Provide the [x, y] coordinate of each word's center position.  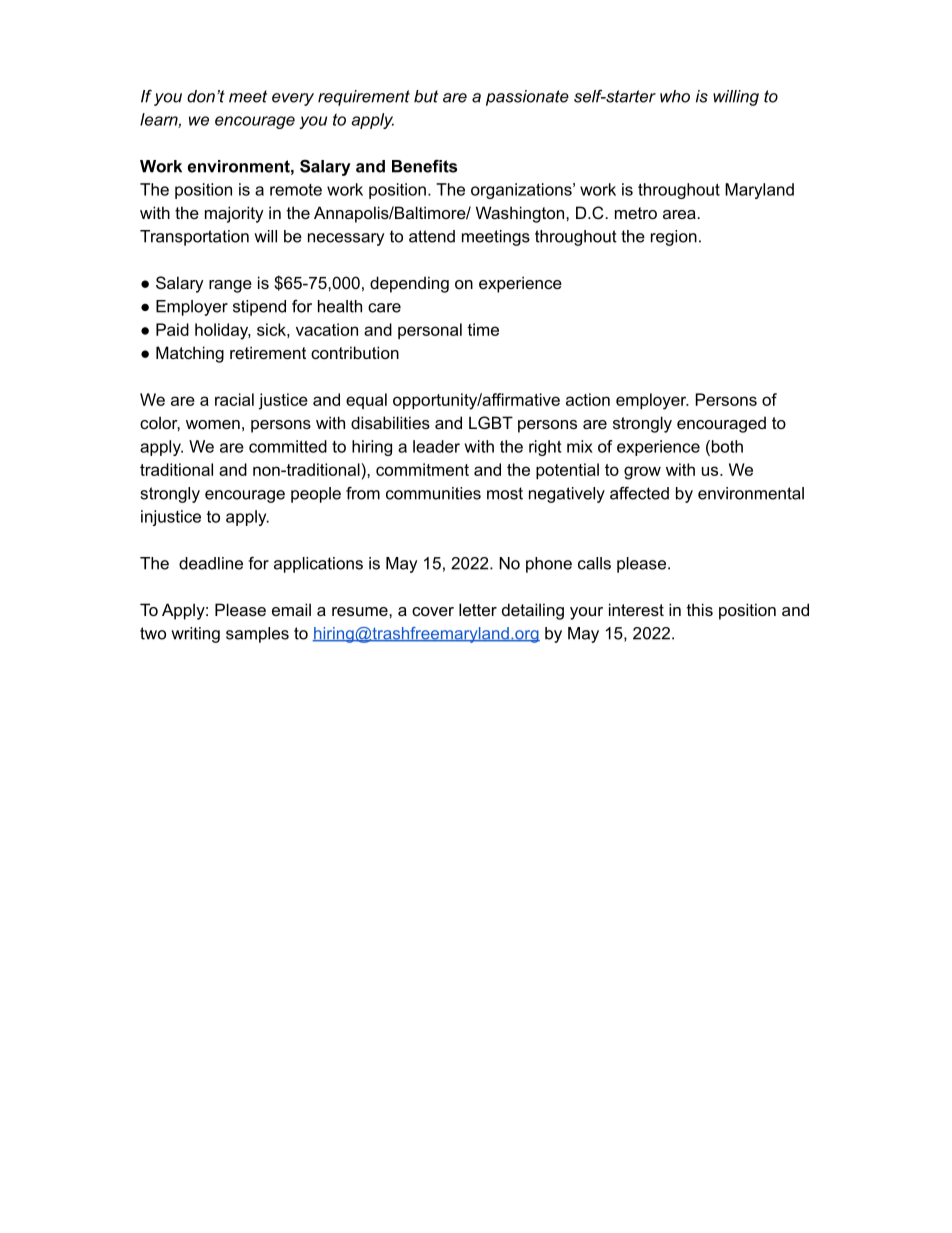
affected [639, 493]
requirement [364, 98]
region [674, 238]
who [675, 96]
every [293, 99]
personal [430, 331]
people [316, 495]
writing [195, 635]
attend [432, 236]
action [588, 399]
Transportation [194, 238]
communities [433, 493]
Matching [190, 354]
